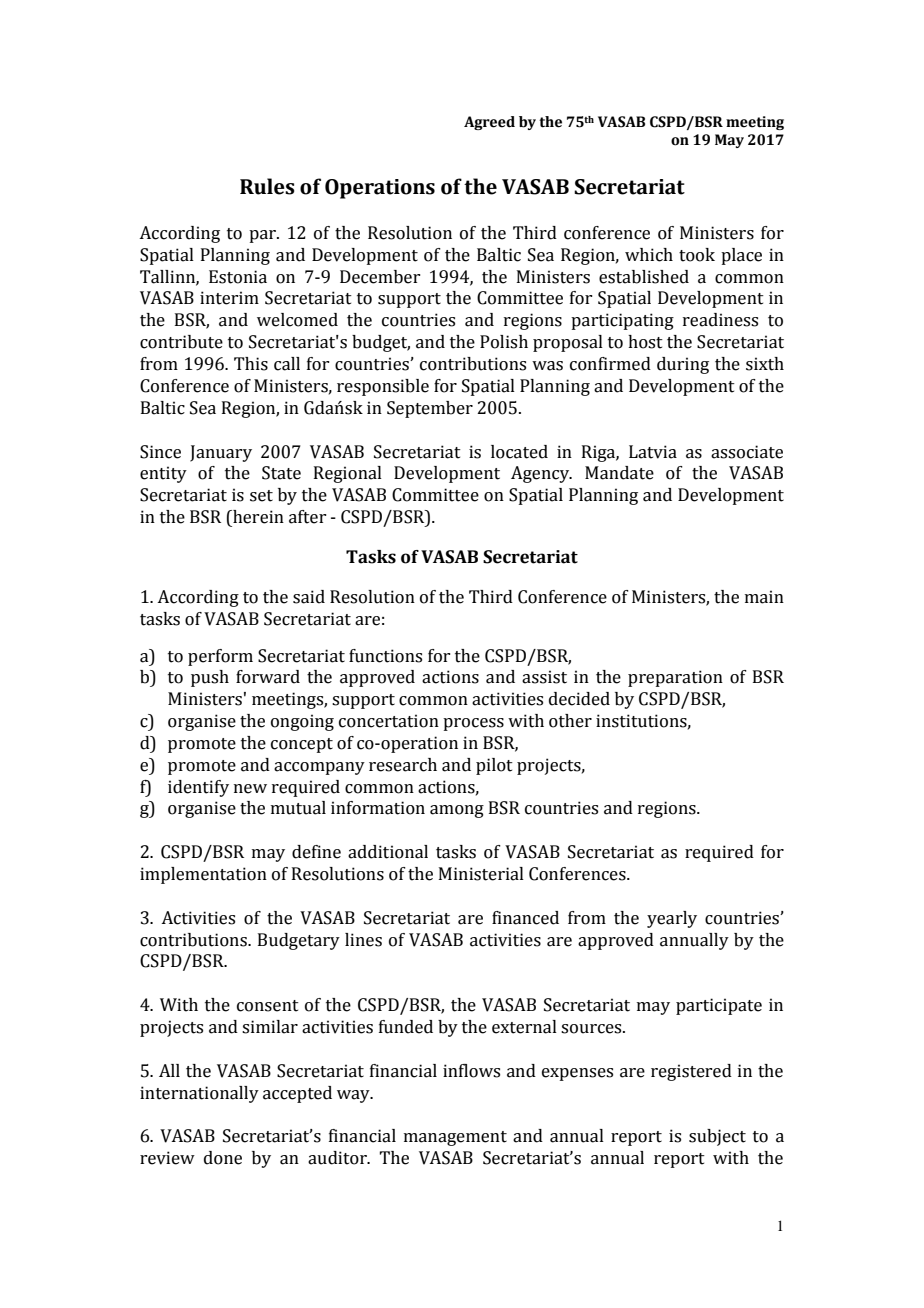 The width and height of the screenshot is (924, 1308). What do you see at coordinates (220, 657) in the screenshot?
I see `perform` at bounding box center [220, 657].
